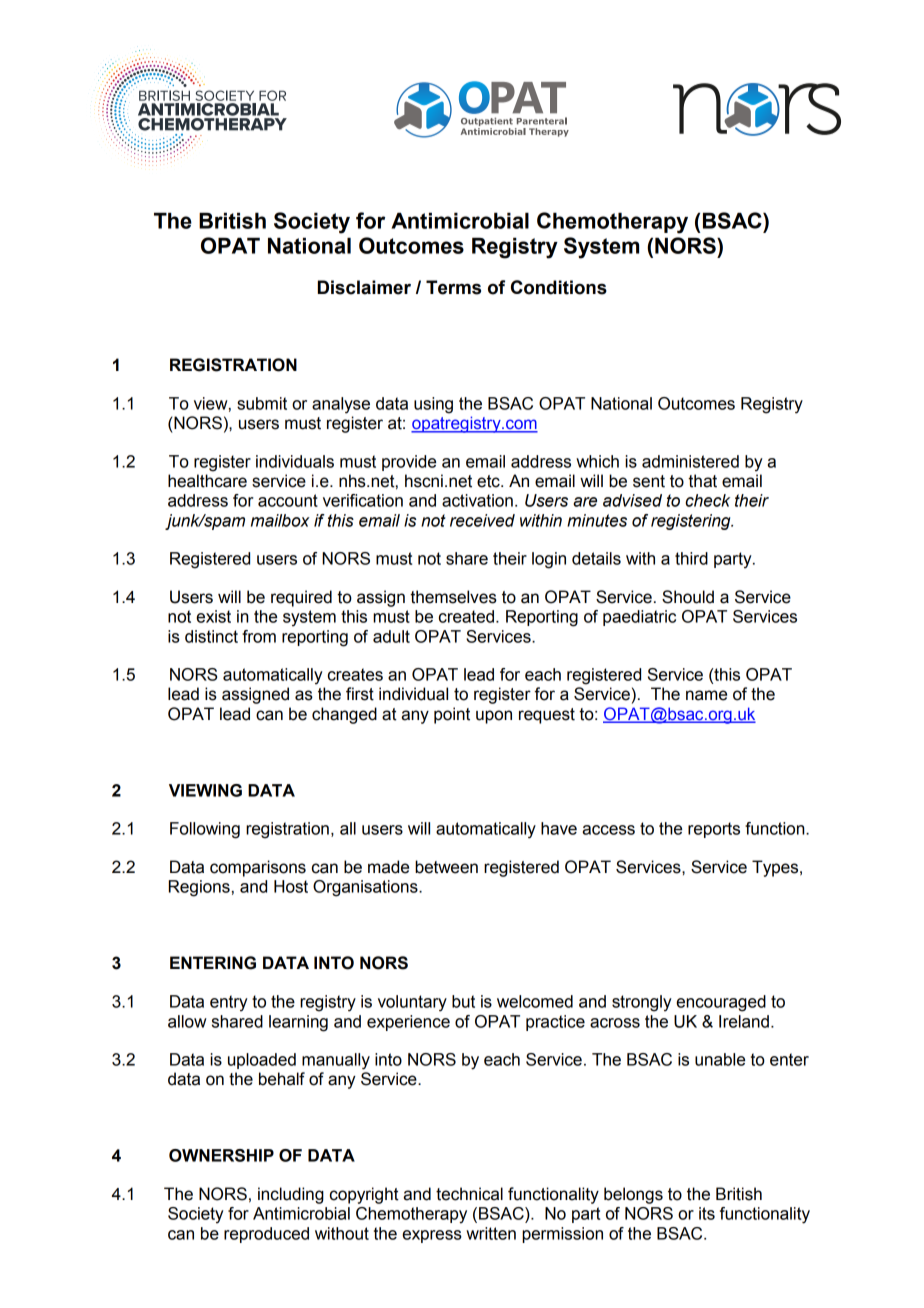 This image has width=924, height=1308. Describe the element at coordinates (453, 287) in the image. I see `Terms` at that location.
